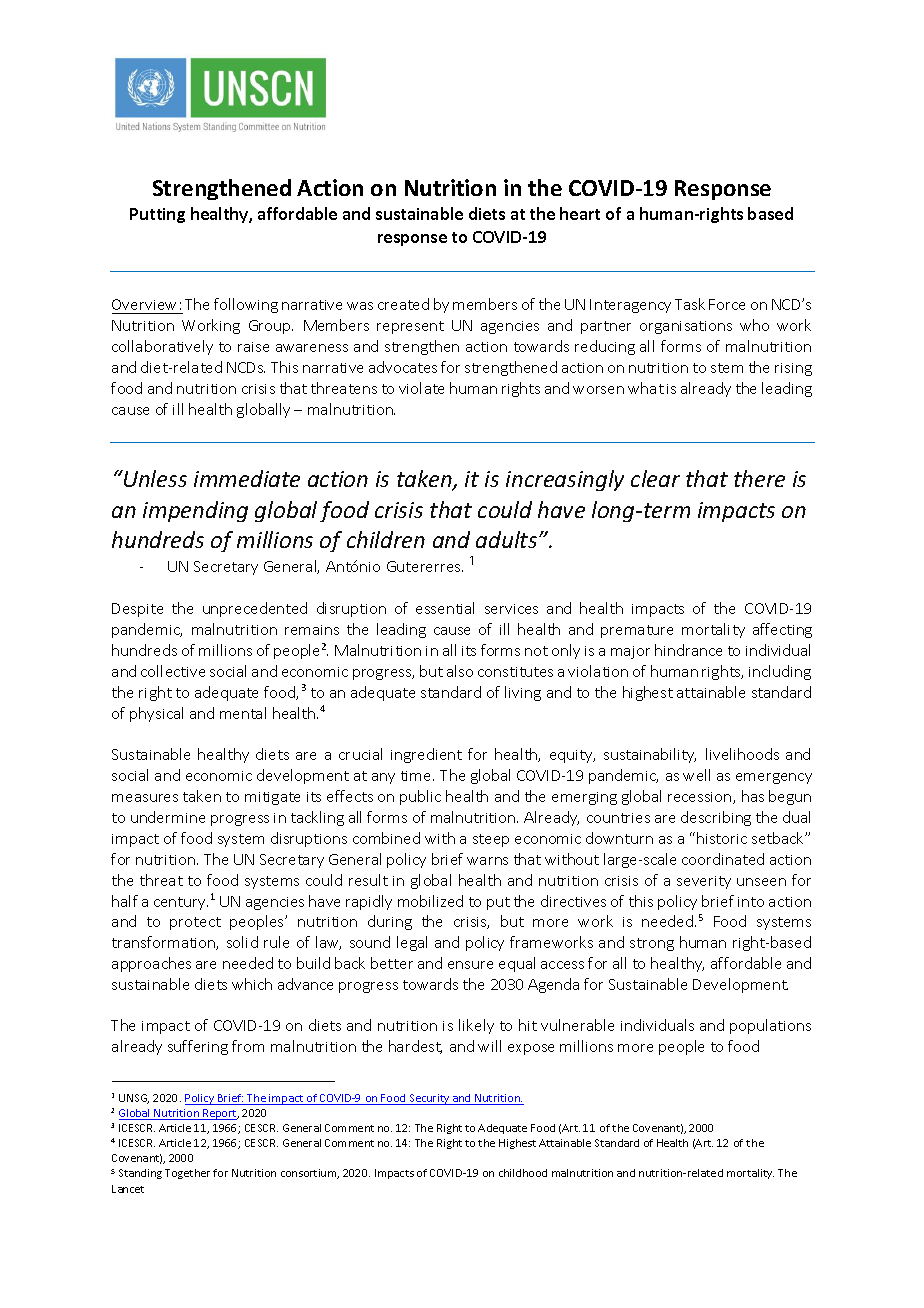  I want to click on populations, so click(770, 1026).
